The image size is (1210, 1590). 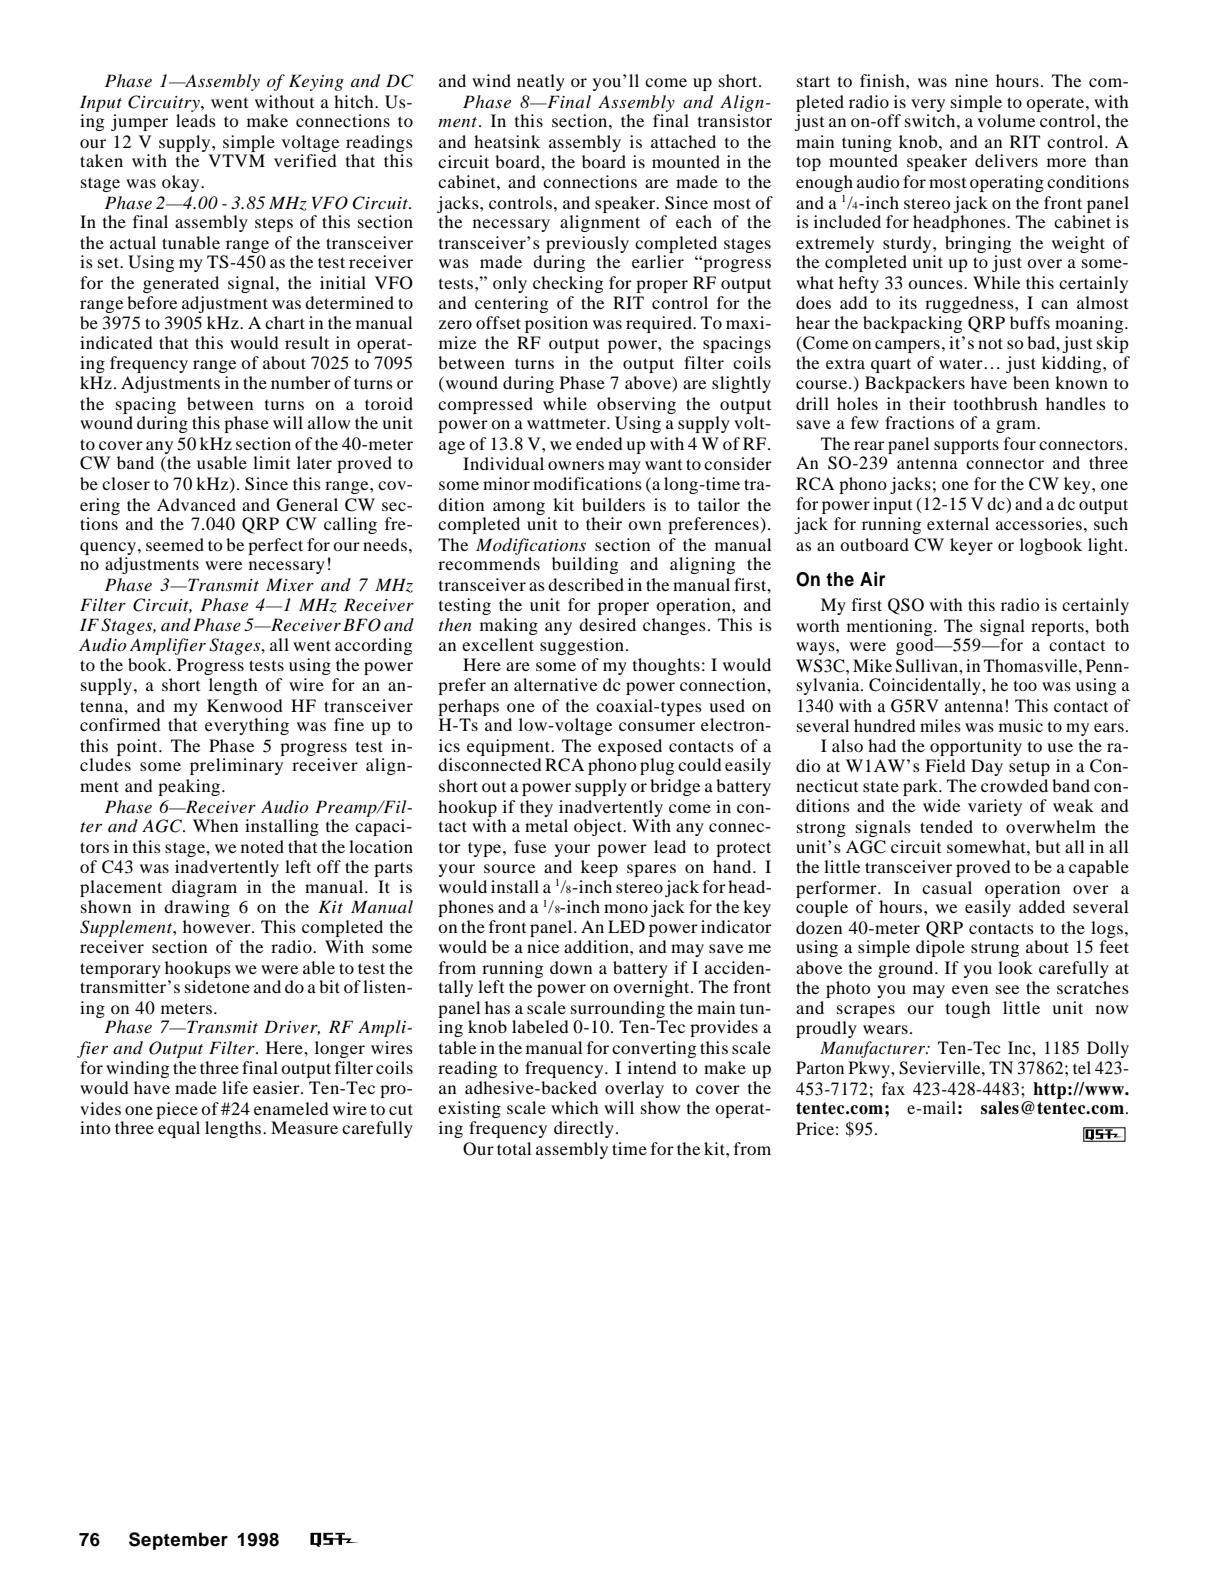 I want to click on okay, so click(x=182, y=183).
